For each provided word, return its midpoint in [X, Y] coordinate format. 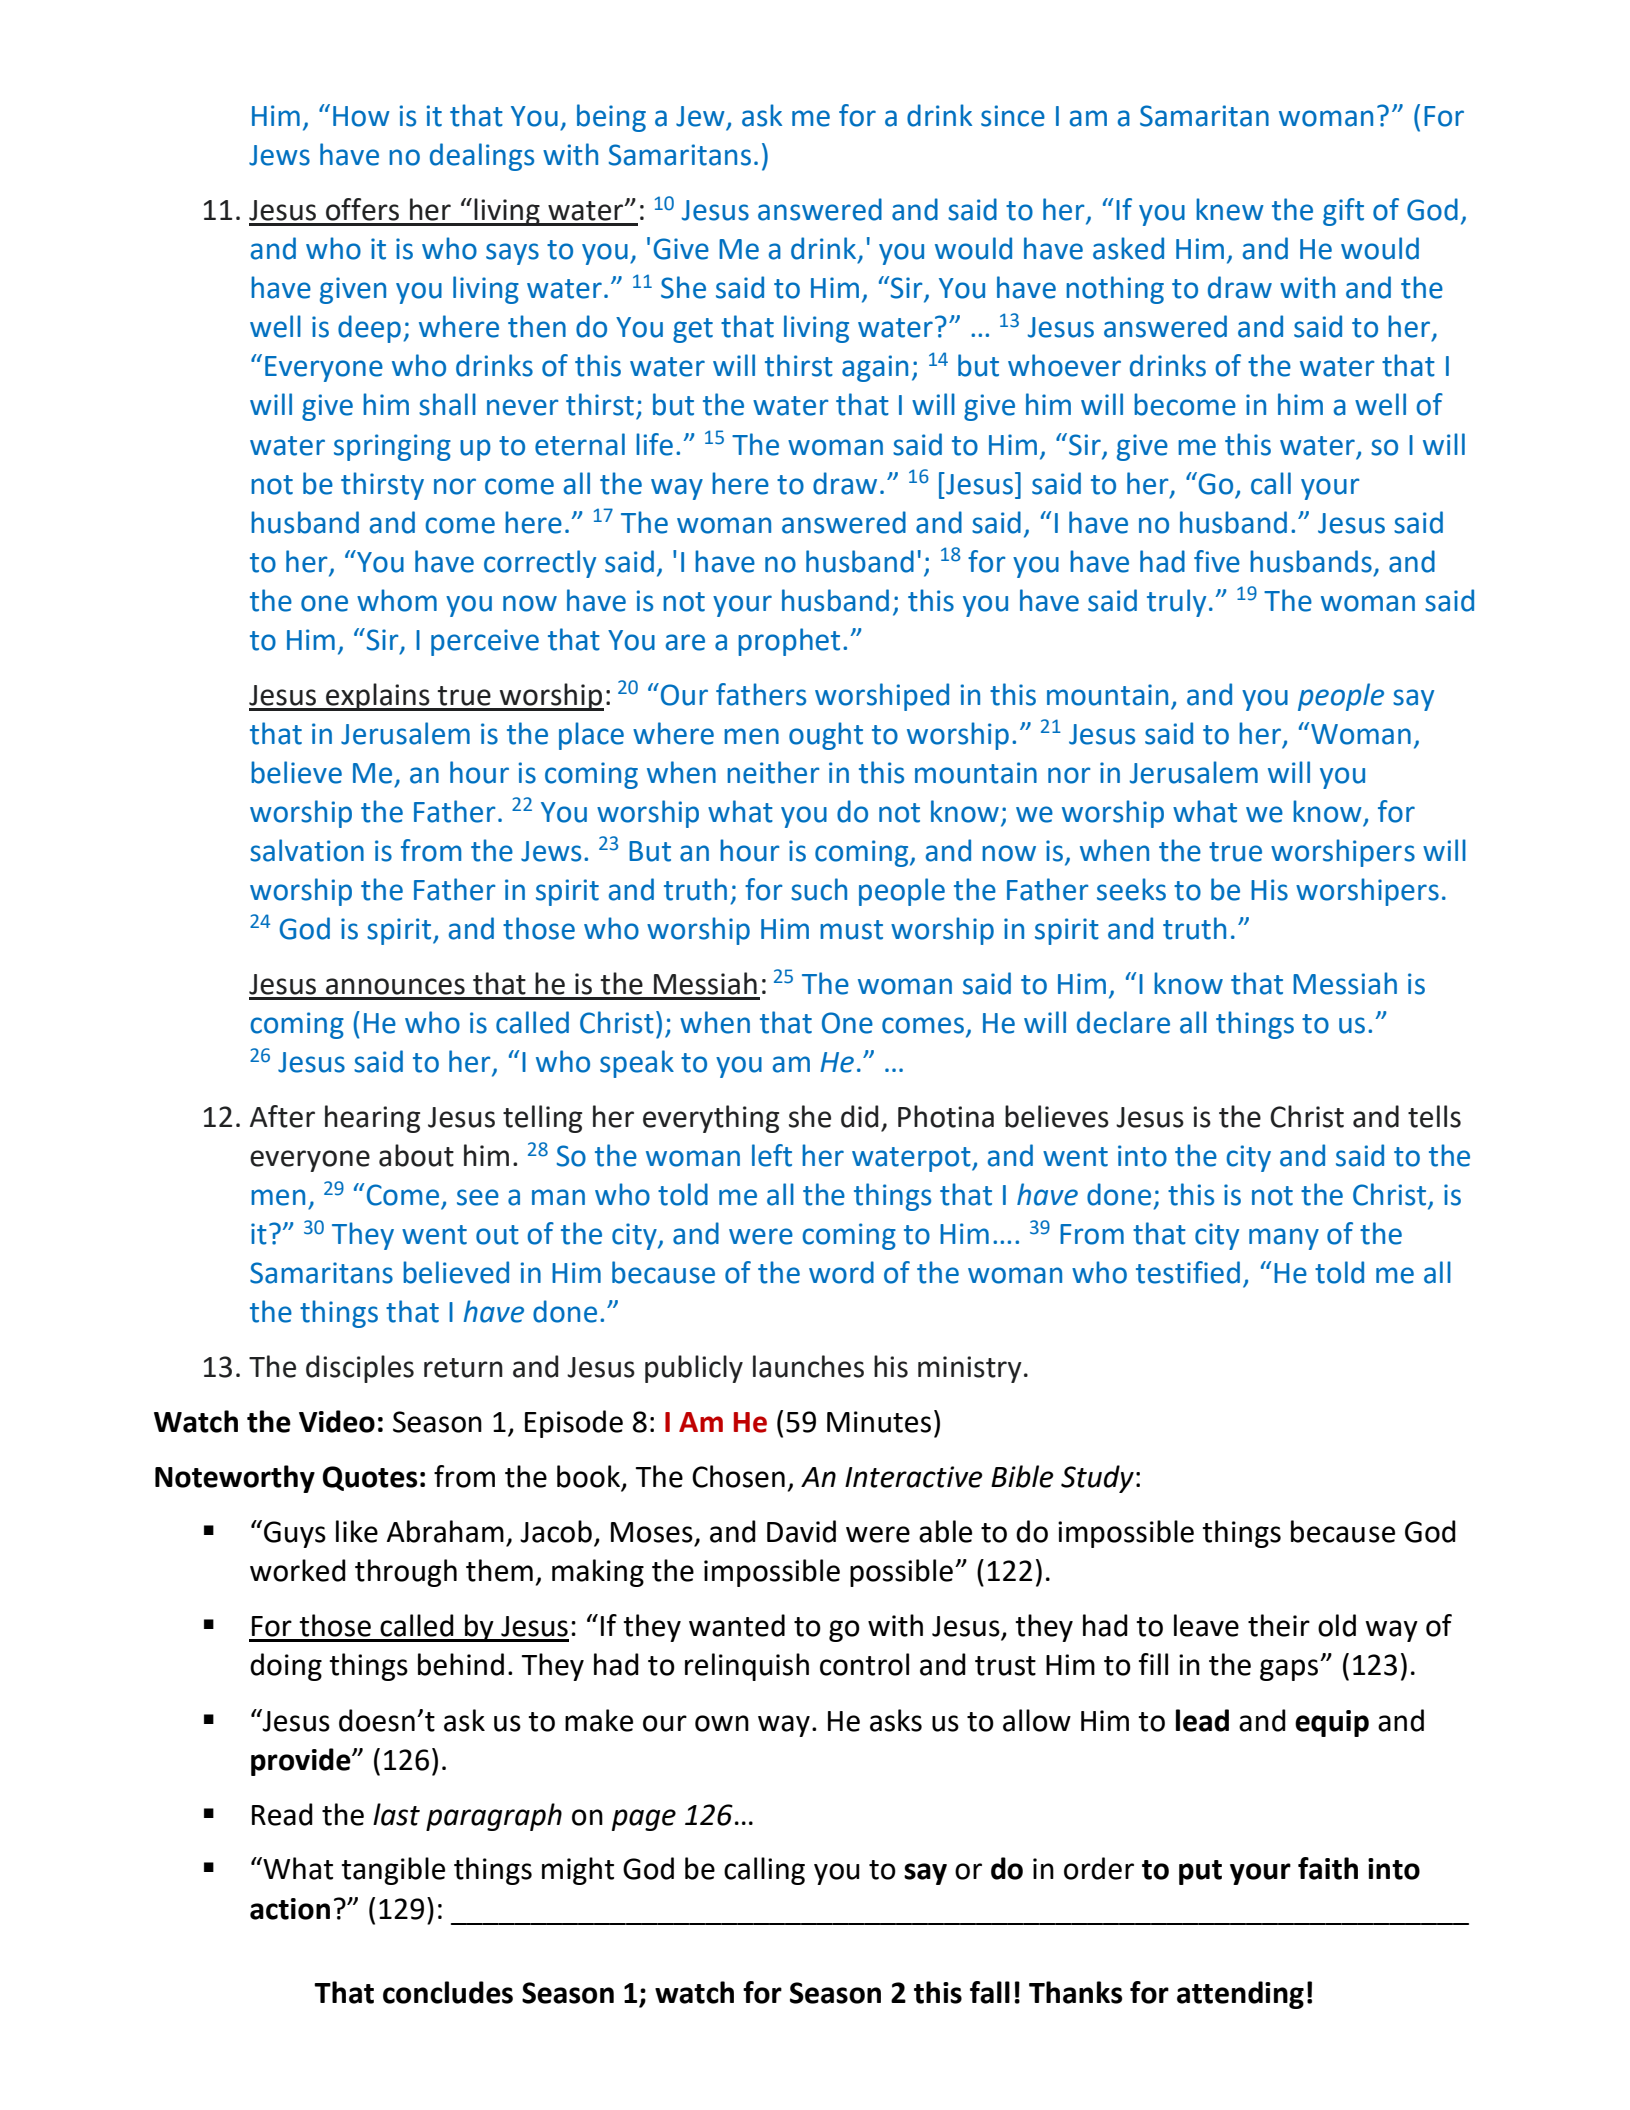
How [361, 116]
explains [378, 697]
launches [808, 1366]
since [1013, 116]
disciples [360, 1369]
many [1284, 1239]
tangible [393, 1871]
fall [990, 1992]
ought [826, 736]
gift [1343, 212]
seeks [1131, 889]
